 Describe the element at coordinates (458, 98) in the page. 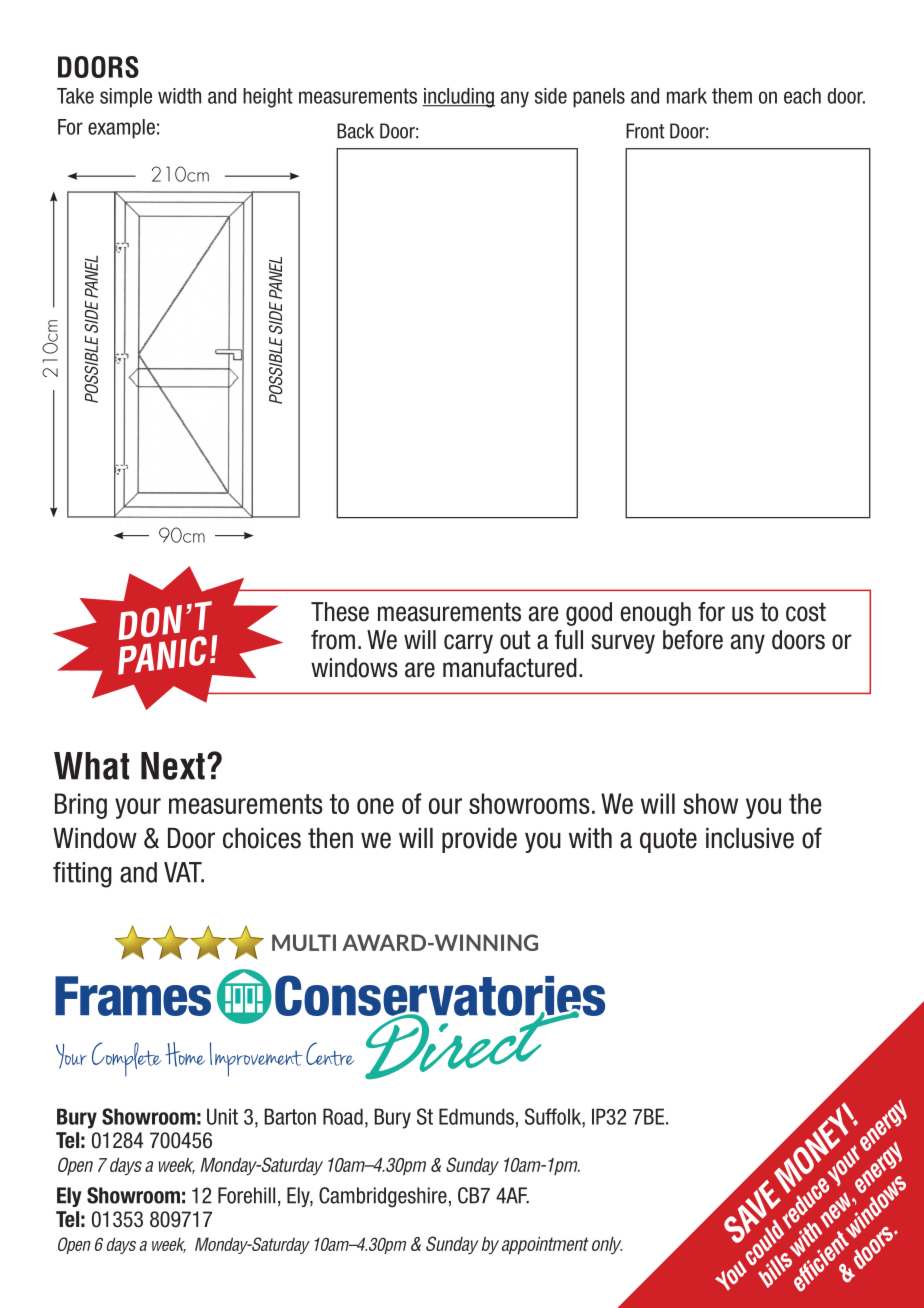

I see `including` at that location.
